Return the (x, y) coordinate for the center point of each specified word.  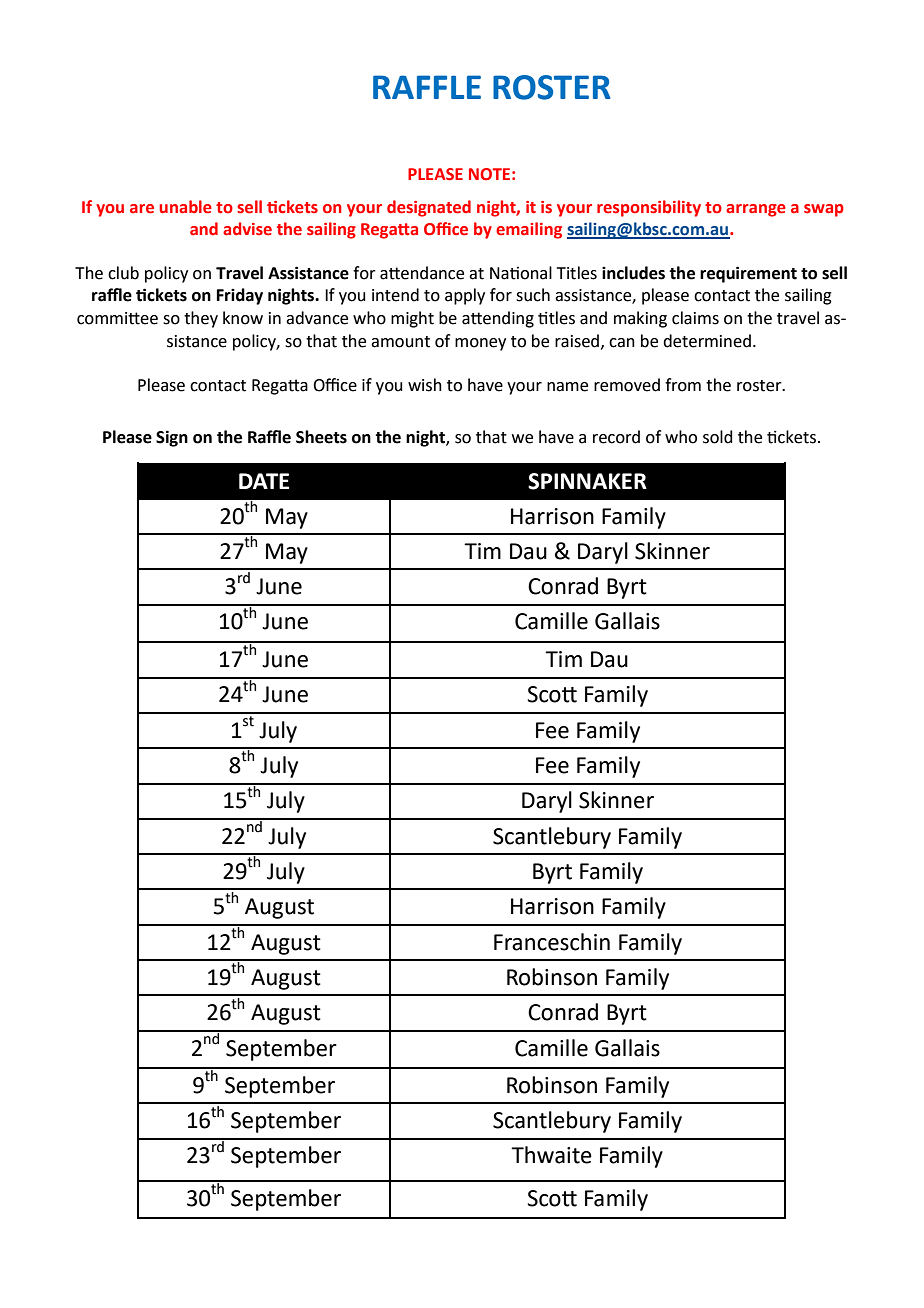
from (683, 385)
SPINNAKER (587, 481)
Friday (240, 296)
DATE (264, 481)
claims (695, 318)
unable (185, 207)
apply (465, 296)
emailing (529, 230)
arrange (756, 210)
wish (425, 385)
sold (718, 437)
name (567, 387)
